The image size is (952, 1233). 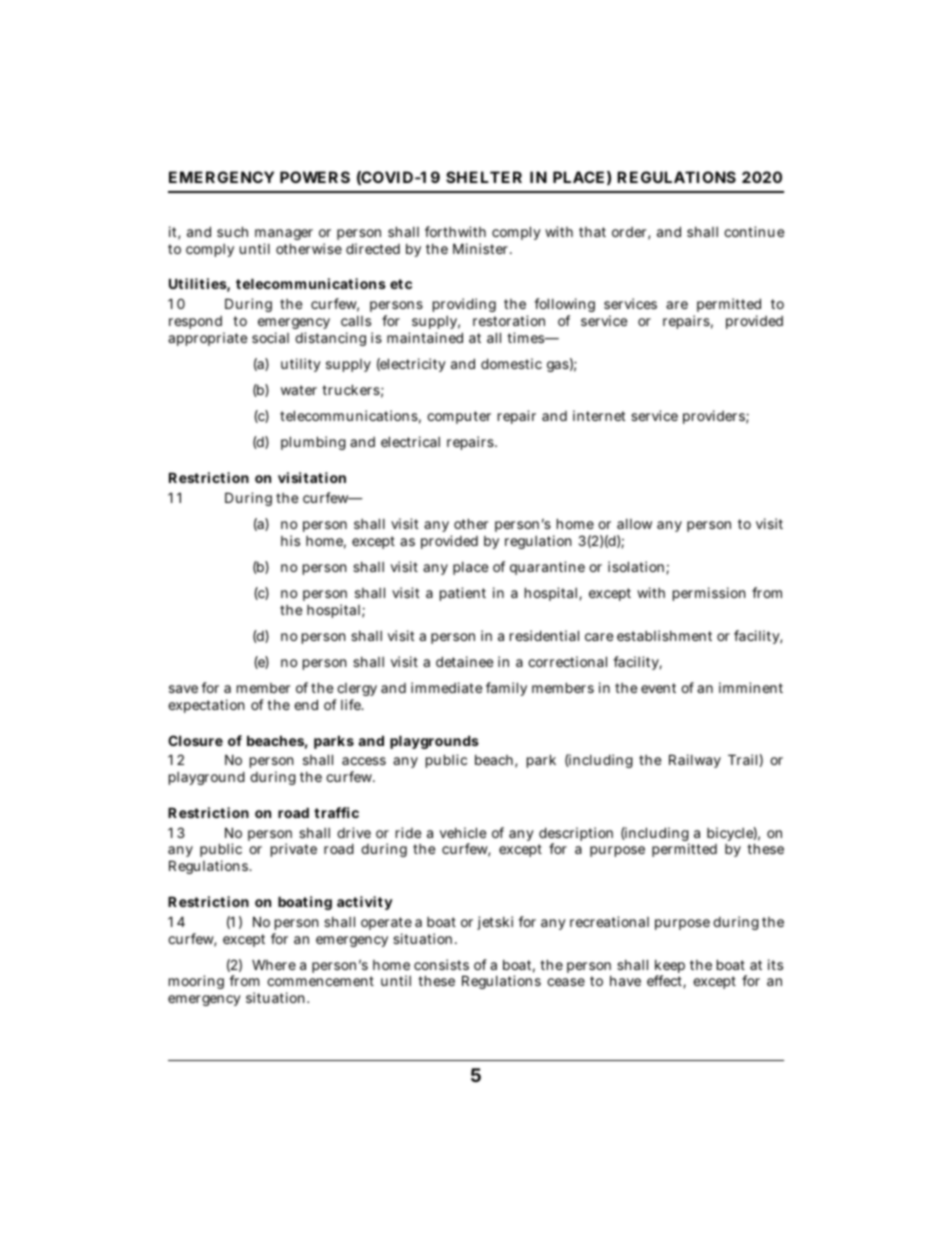 What do you see at coordinates (754, 231) in the page?
I see `continue` at bounding box center [754, 231].
